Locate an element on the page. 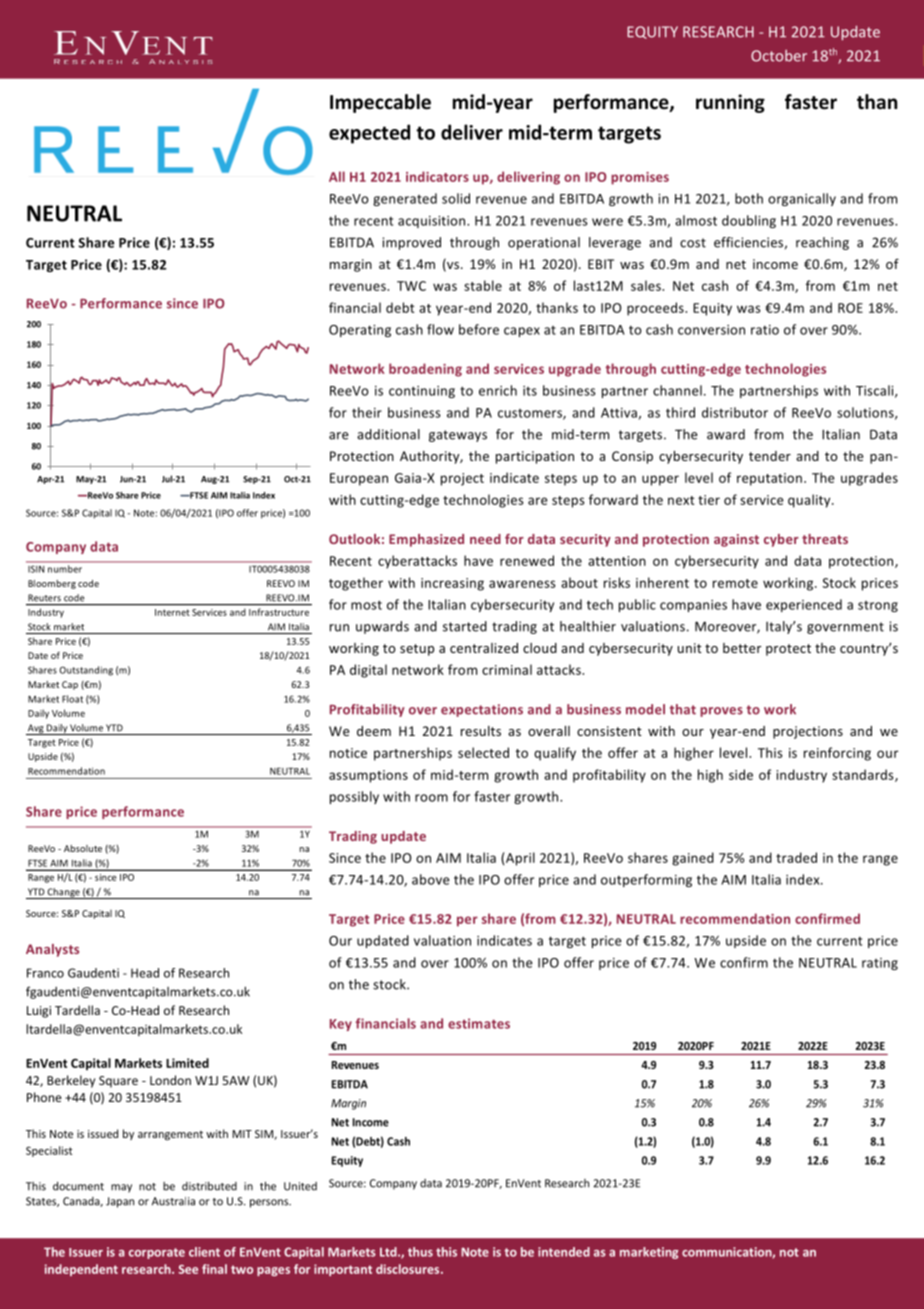  corporate is located at coordinates (157, 1253).
